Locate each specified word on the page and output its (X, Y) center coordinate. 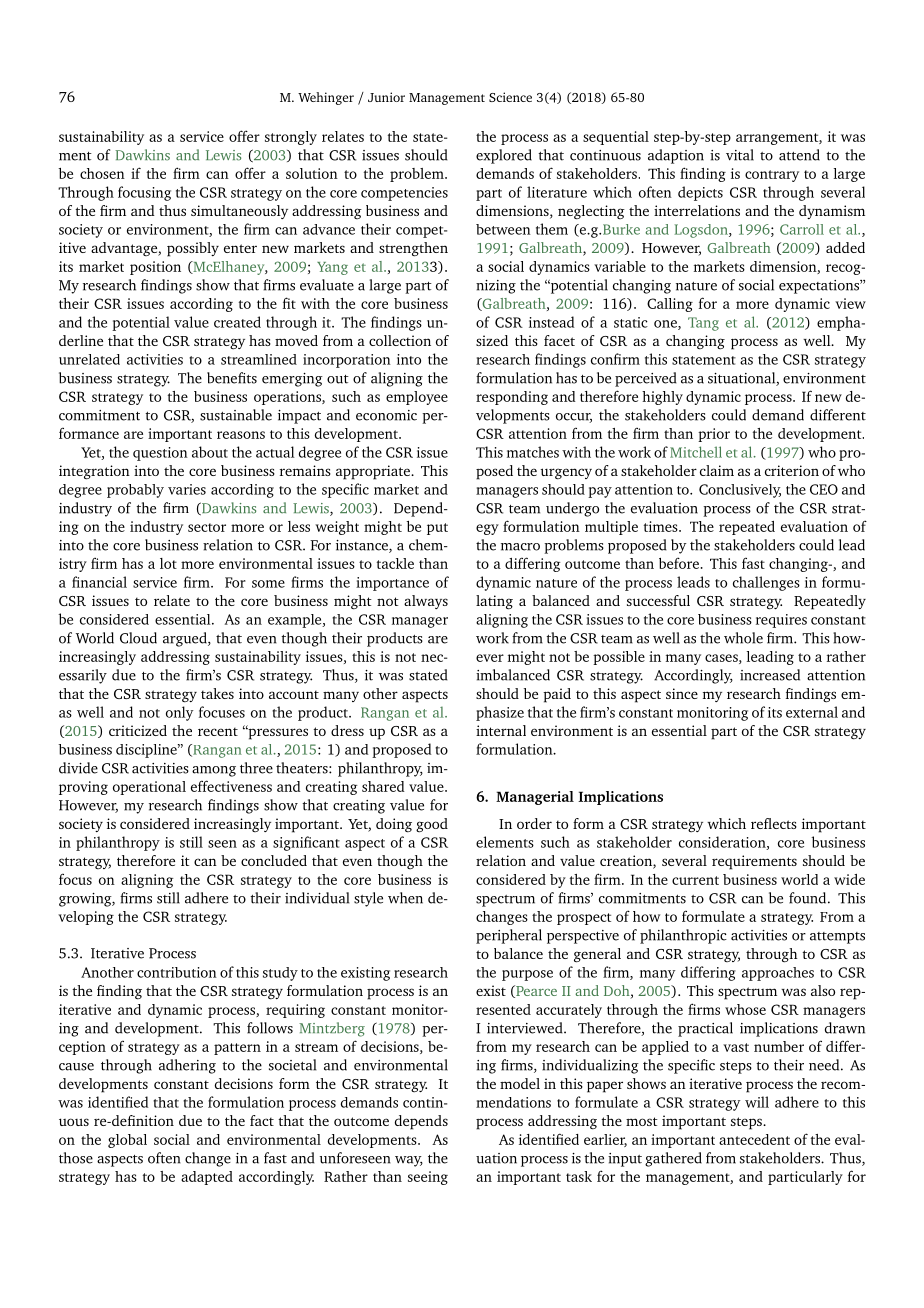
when (405, 898)
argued (186, 639)
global (127, 1141)
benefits (232, 378)
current (695, 880)
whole (743, 638)
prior (714, 435)
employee (417, 398)
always (426, 602)
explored (504, 156)
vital (740, 155)
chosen (102, 173)
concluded (274, 860)
